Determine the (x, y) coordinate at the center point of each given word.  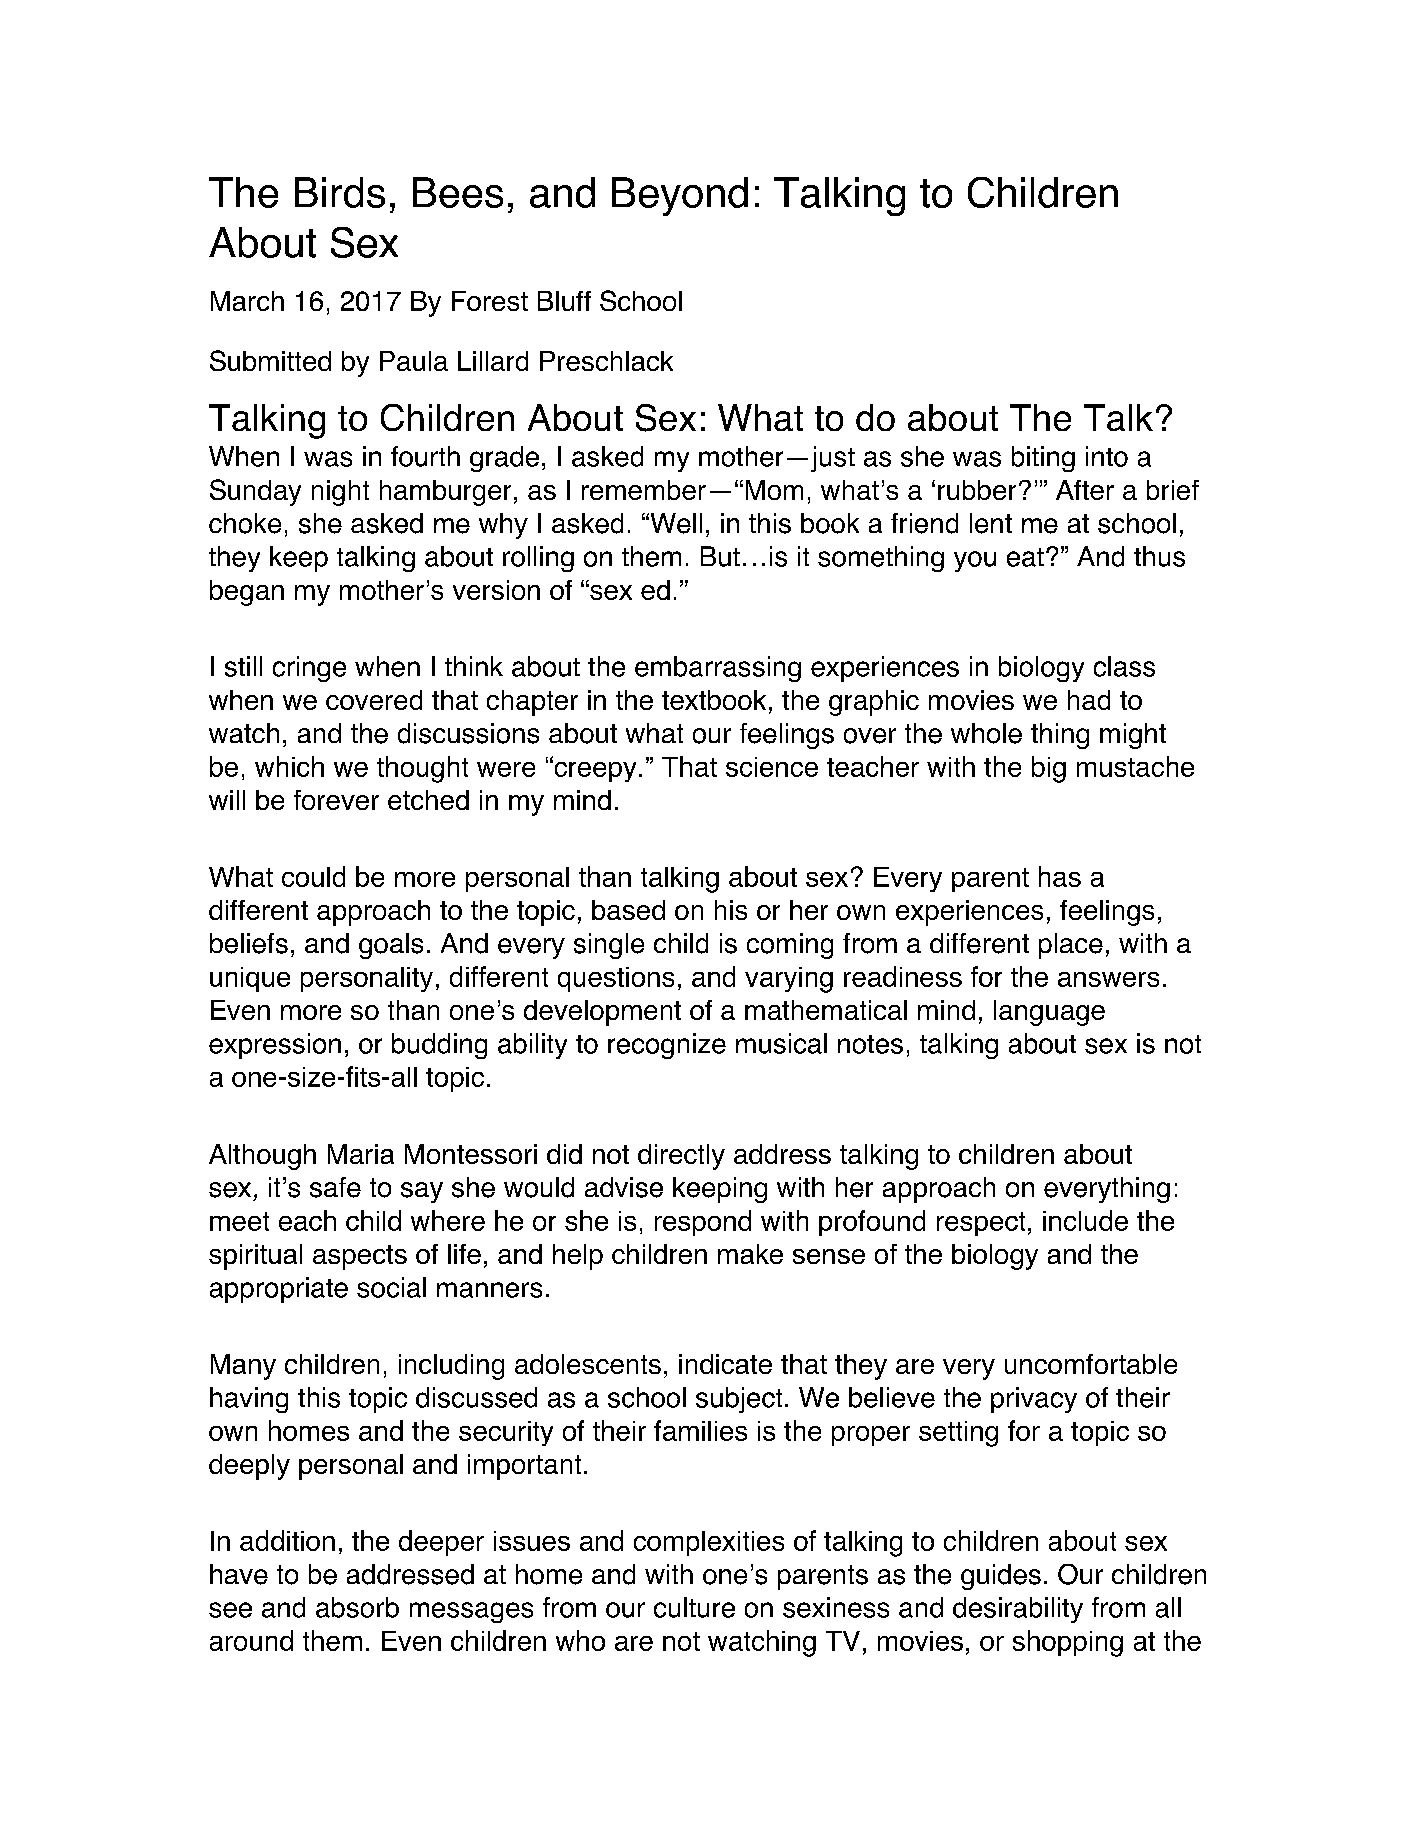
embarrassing (718, 669)
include (1085, 1220)
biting (1043, 459)
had (1089, 700)
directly (681, 1157)
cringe (309, 669)
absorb (357, 1607)
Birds (340, 192)
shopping (1068, 1643)
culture (694, 1607)
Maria (361, 1154)
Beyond (680, 196)
